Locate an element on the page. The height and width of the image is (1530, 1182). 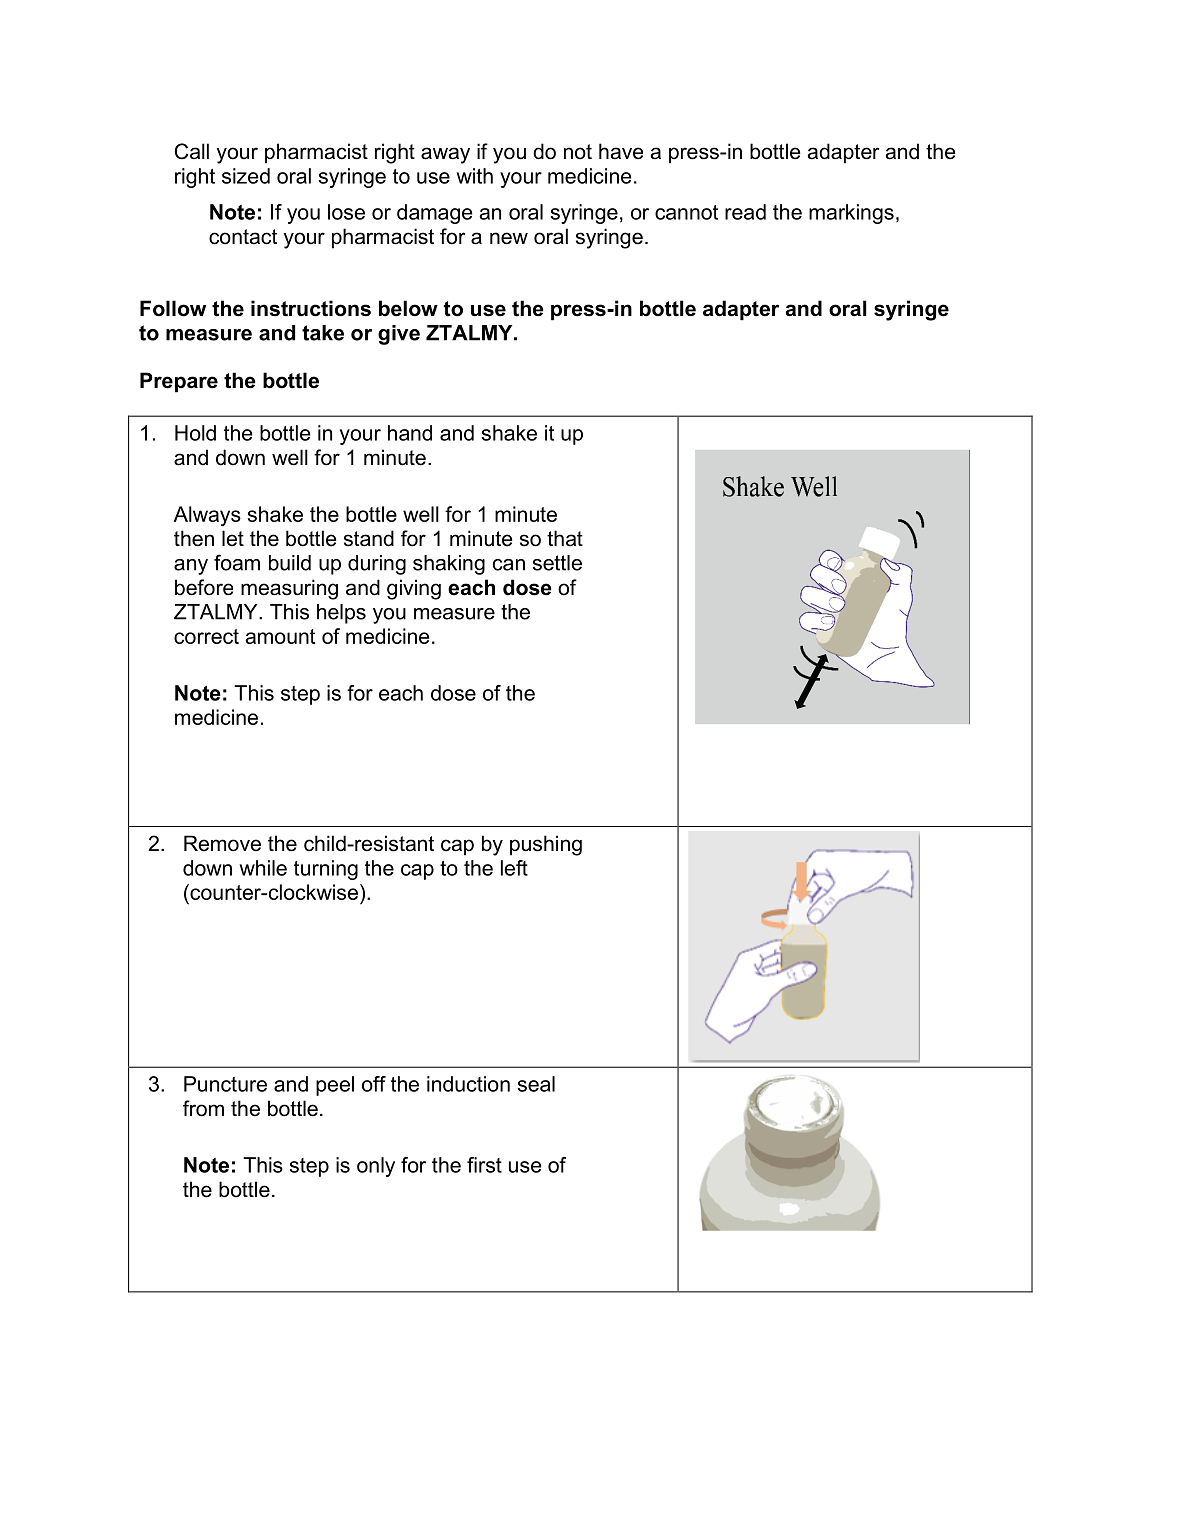
read is located at coordinates (745, 212).
